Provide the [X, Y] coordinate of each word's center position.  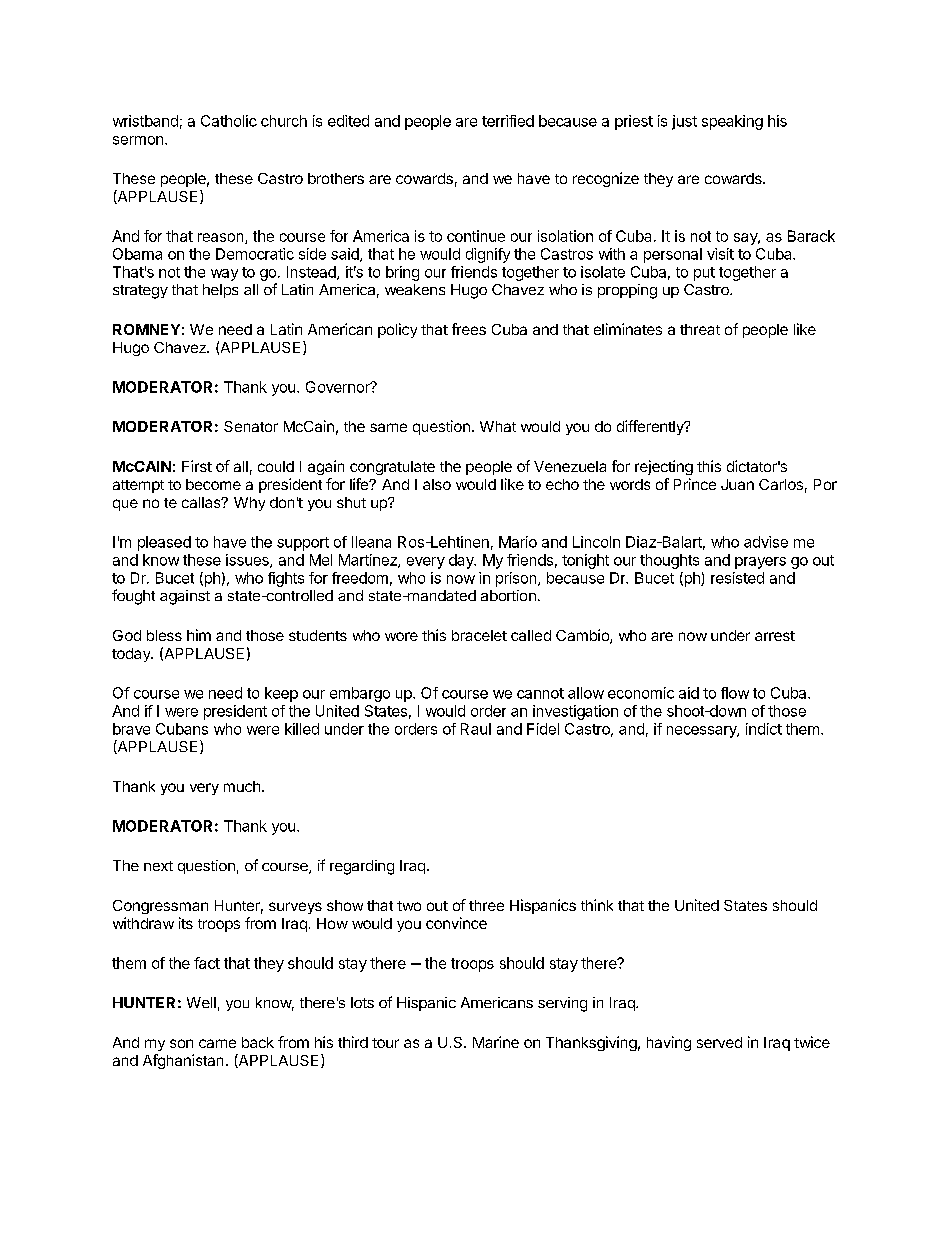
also [437, 484]
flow [735, 693]
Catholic [229, 121]
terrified [508, 121]
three [486, 905]
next [158, 866]
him [199, 635]
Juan [737, 484]
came [217, 1043]
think [597, 905]
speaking [732, 122]
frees [469, 329]
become [213, 484]
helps [220, 291]
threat [700, 329]
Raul [476, 729]
